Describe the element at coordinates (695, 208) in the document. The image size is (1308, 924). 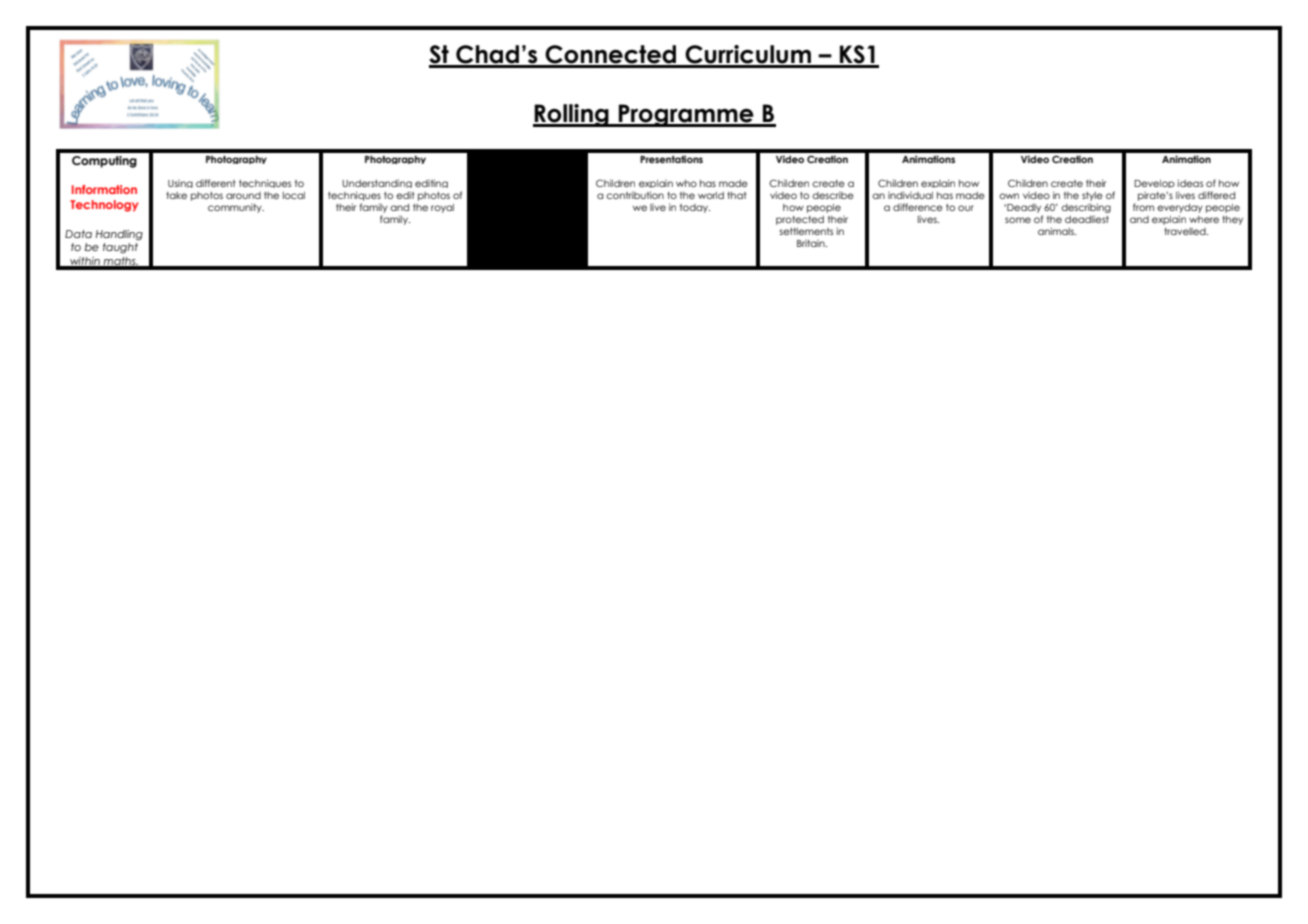
I see `today` at that location.
